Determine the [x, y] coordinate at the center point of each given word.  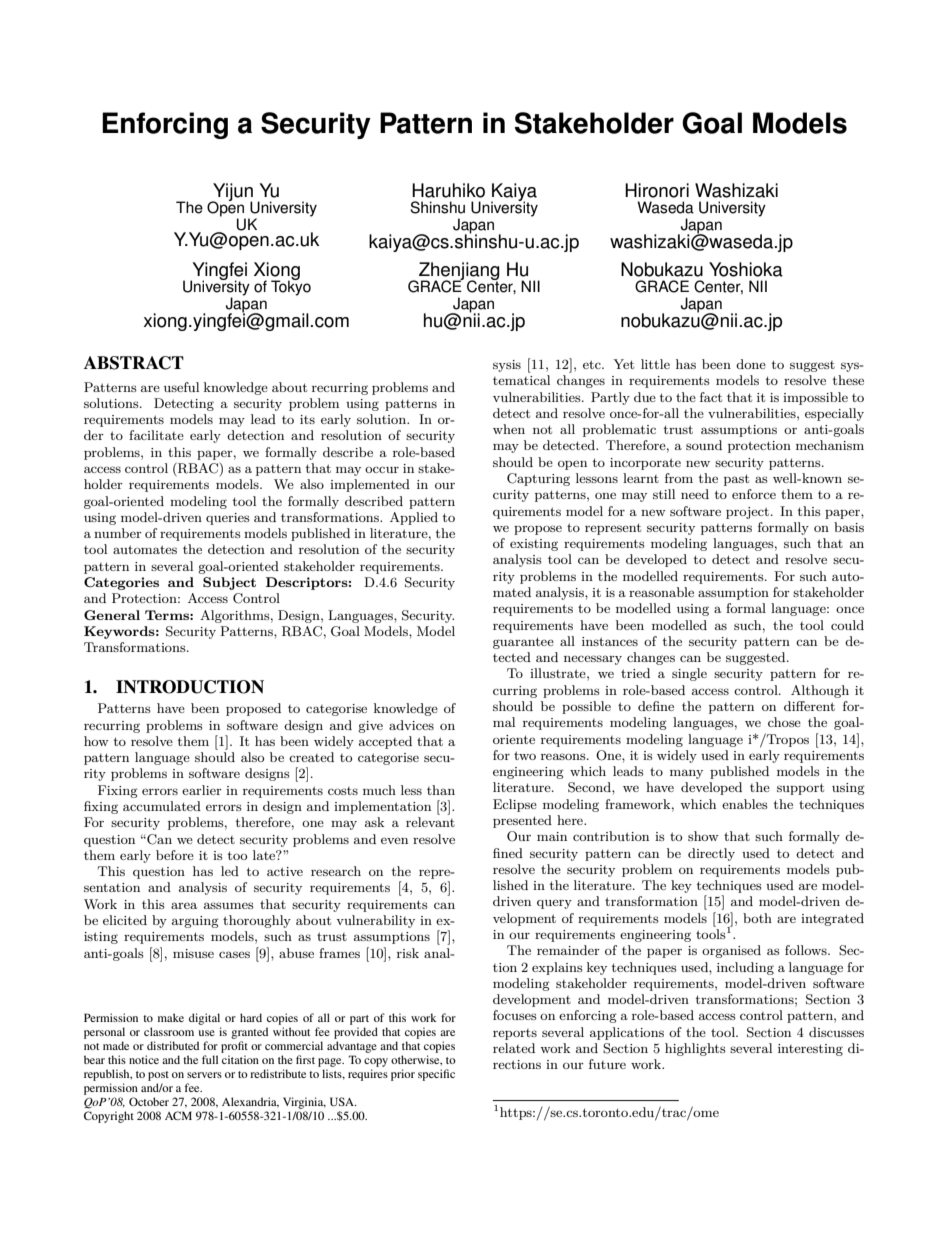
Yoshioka [746, 269]
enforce [754, 494]
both [757, 918]
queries [228, 519]
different [809, 706]
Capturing [538, 479]
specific [436, 1075]
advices [411, 725]
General [112, 615]
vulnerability [375, 921]
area [184, 905]
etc [593, 364]
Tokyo [291, 287]
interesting [810, 1050]
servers [204, 1075]
